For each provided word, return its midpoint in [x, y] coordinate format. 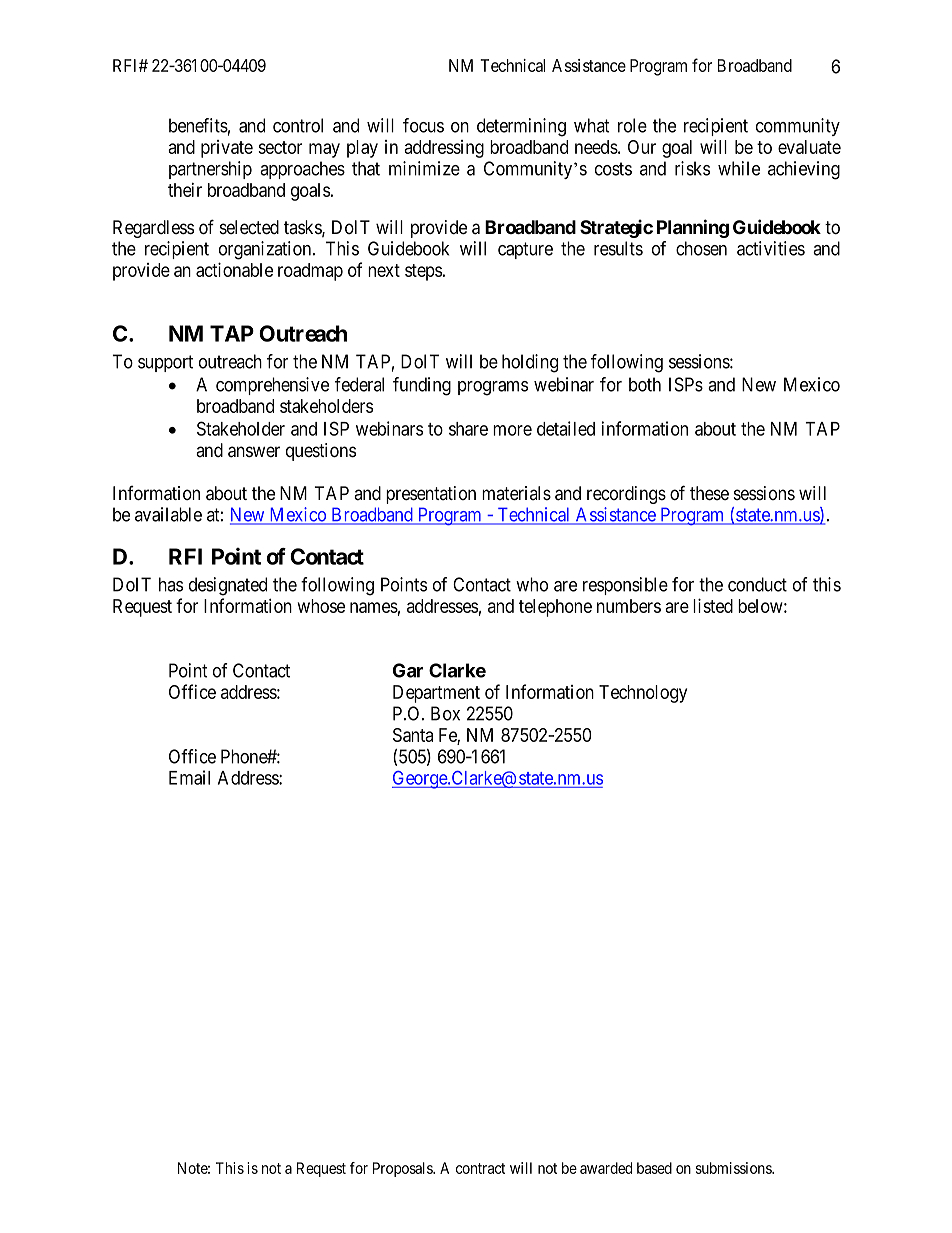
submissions [734, 1168]
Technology [643, 694]
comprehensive [272, 386]
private [227, 149]
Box [445, 713]
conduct [757, 584]
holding [530, 363]
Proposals [403, 1169]
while [739, 168]
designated [228, 586]
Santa [413, 735]
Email [189, 777]
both [645, 384]
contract [480, 1168]
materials [516, 493]
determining [521, 127]
